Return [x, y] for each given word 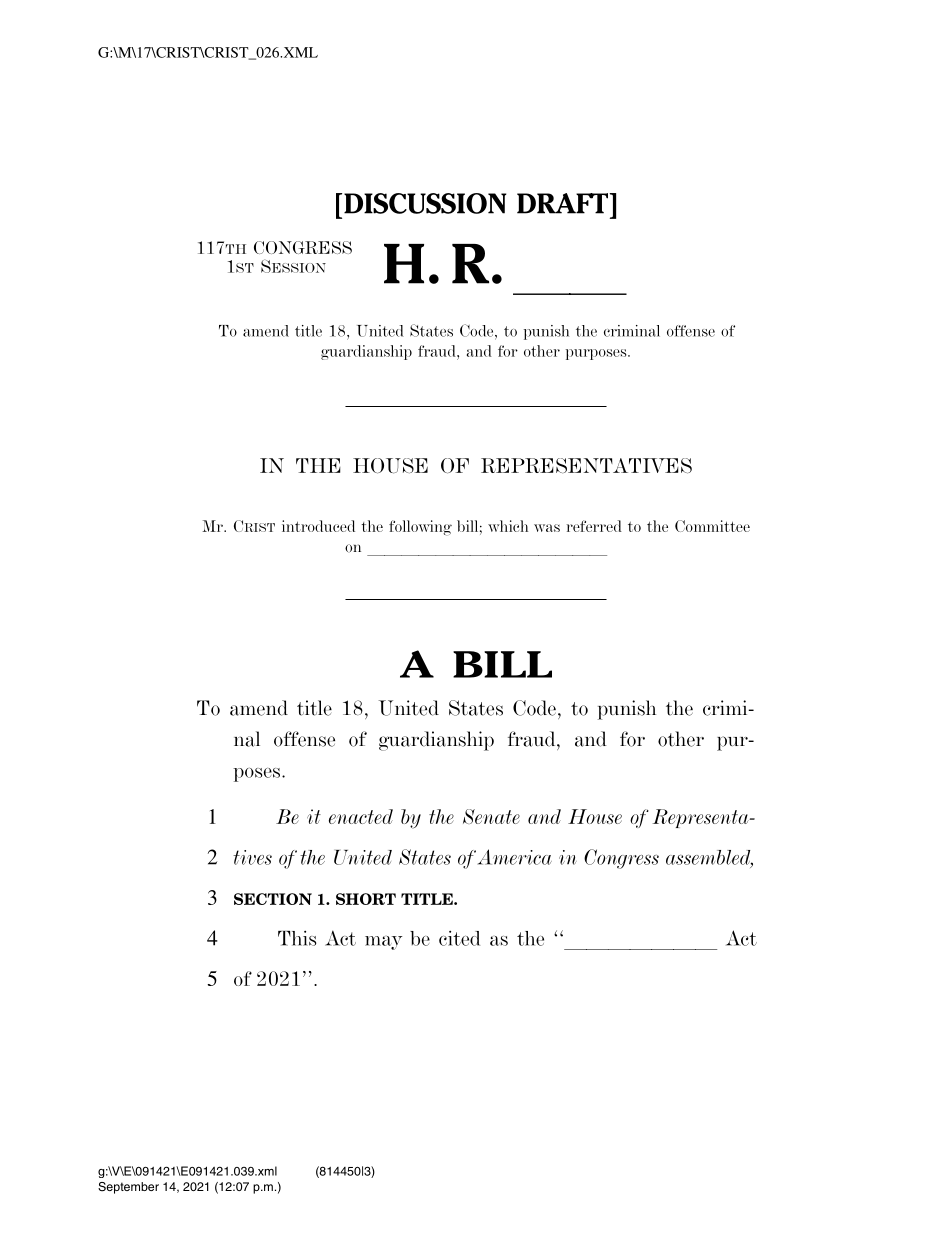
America [515, 857]
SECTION [273, 899]
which [508, 526]
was [547, 528]
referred [594, 526]
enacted [361, 816]
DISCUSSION [425, 203]
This [297, 938]
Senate [491, 816]
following [420, 528]
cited [459, 938]
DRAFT [563, 203]
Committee [712, 526]
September [128, 1188]
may [383, 943]
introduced [318, 526]
